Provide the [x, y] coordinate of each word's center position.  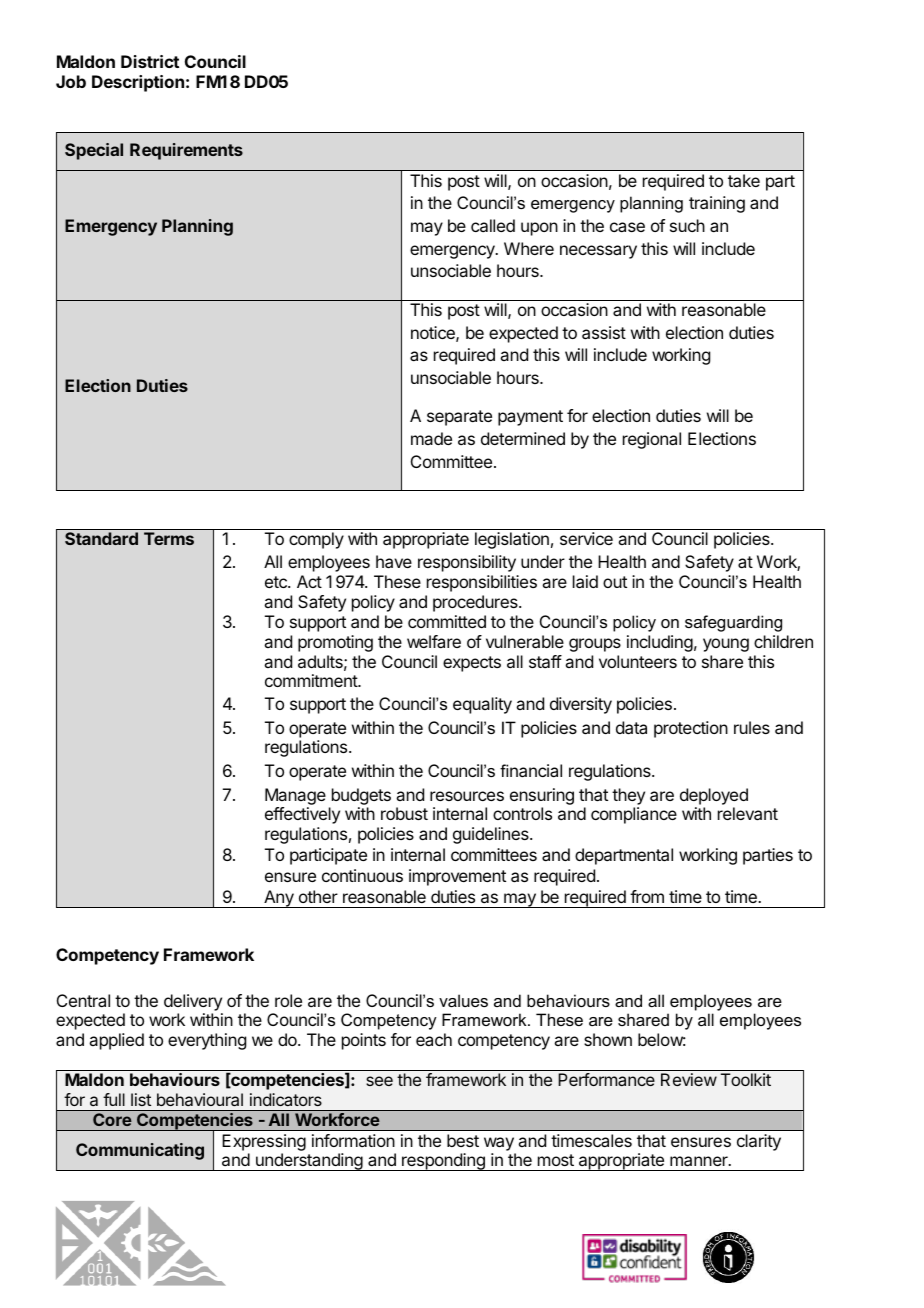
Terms [169, 538]
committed [447, 621]
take [744, 180]
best [463, 1140]
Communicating [140, 1151]
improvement [457, 877]
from [647, 896]
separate [459, 418]
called [493, 225]
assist [604, 332]
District [150, 61]
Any [279, 899]
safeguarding [733, 623]
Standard [101, 538]
